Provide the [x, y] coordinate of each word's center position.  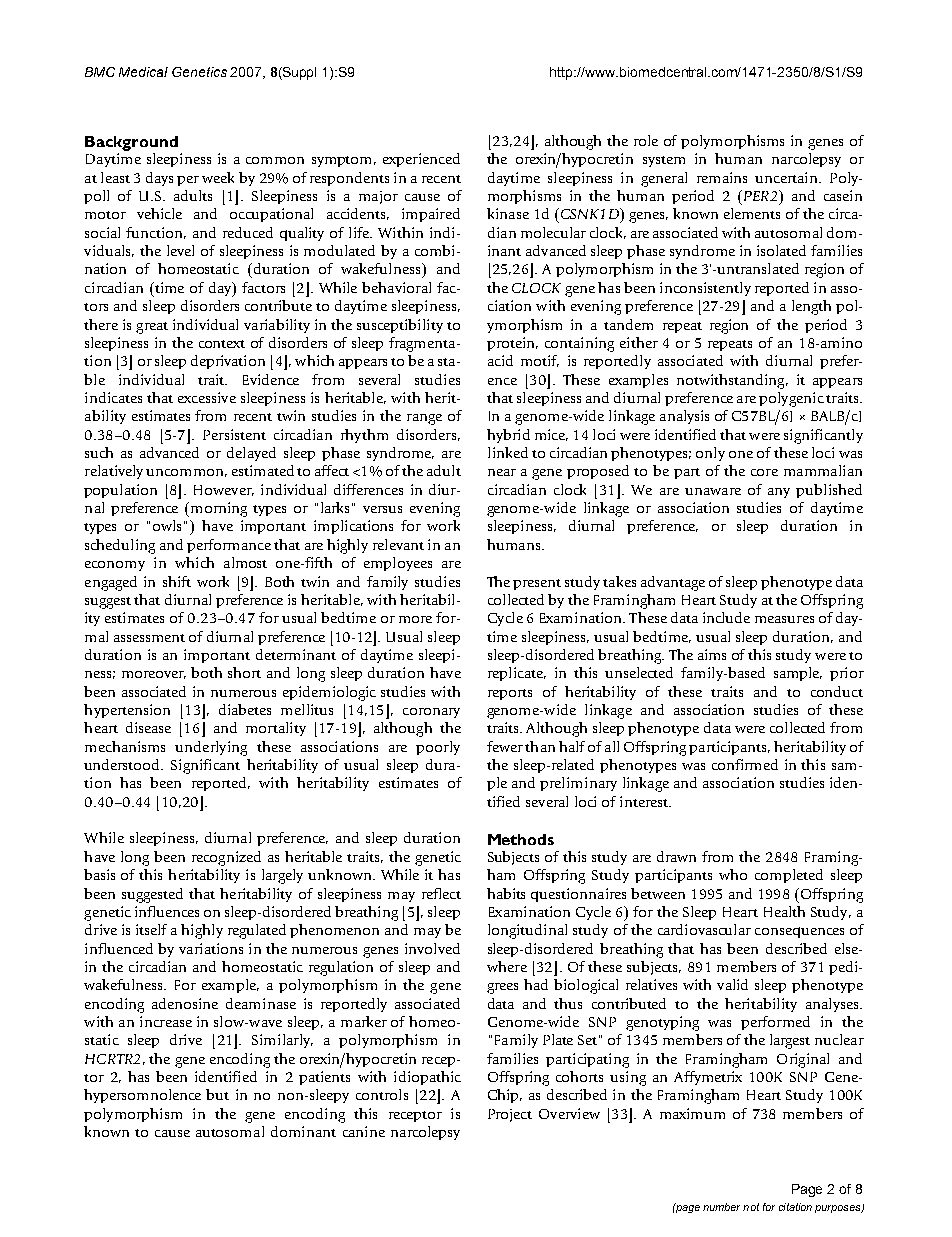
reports [510, 694]
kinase [508, 213]
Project [510, 1115]
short [244, 672]
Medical [143, 72]
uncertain [787, 177]
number [721, 1207]
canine [364, 1131]
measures [784, 619]
